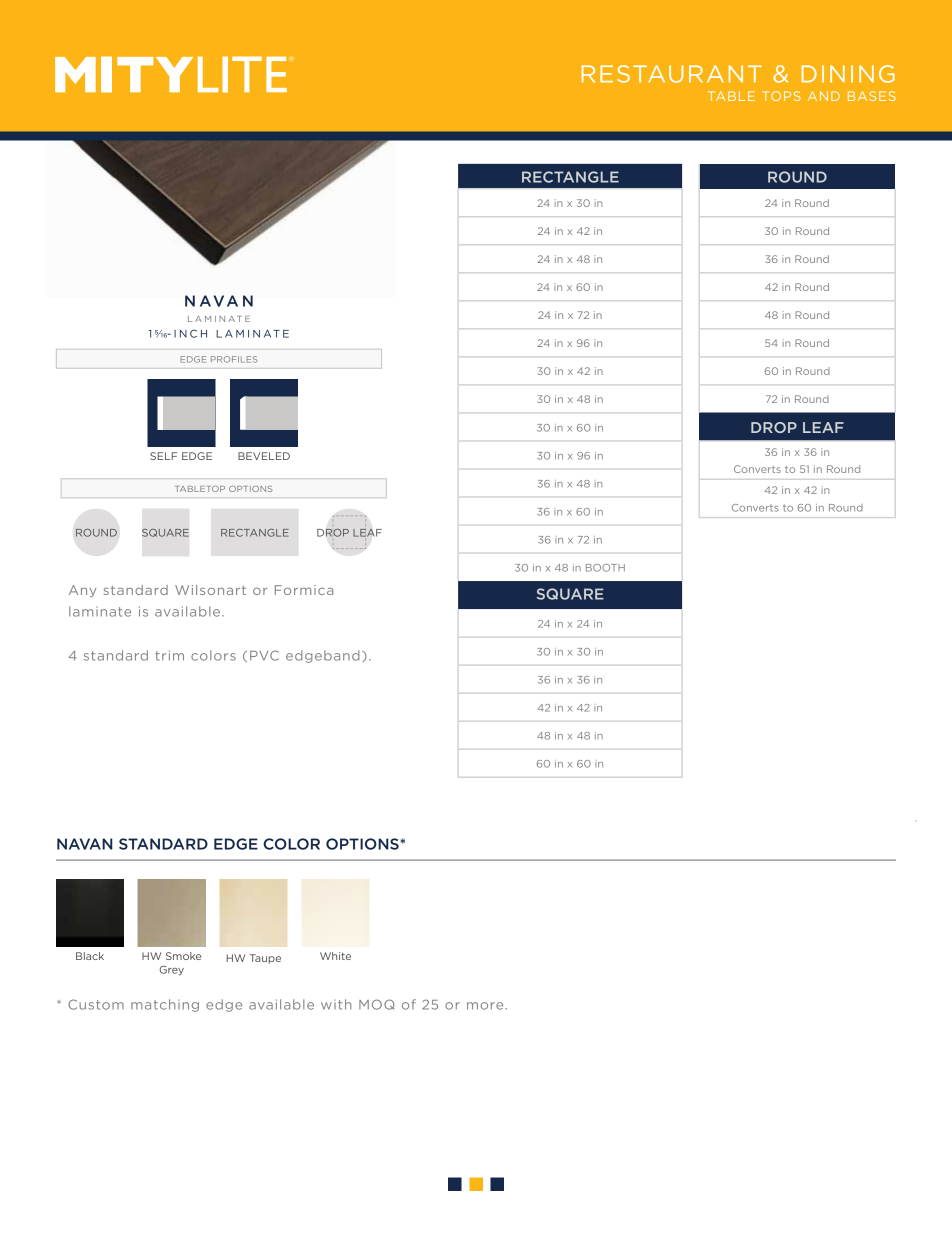 This screenshot has height=1233, width=952. What do you see at coordinates (671, 74) in the screenshot?
I see `RESTAURANT` at bounding box center [671, 74].
